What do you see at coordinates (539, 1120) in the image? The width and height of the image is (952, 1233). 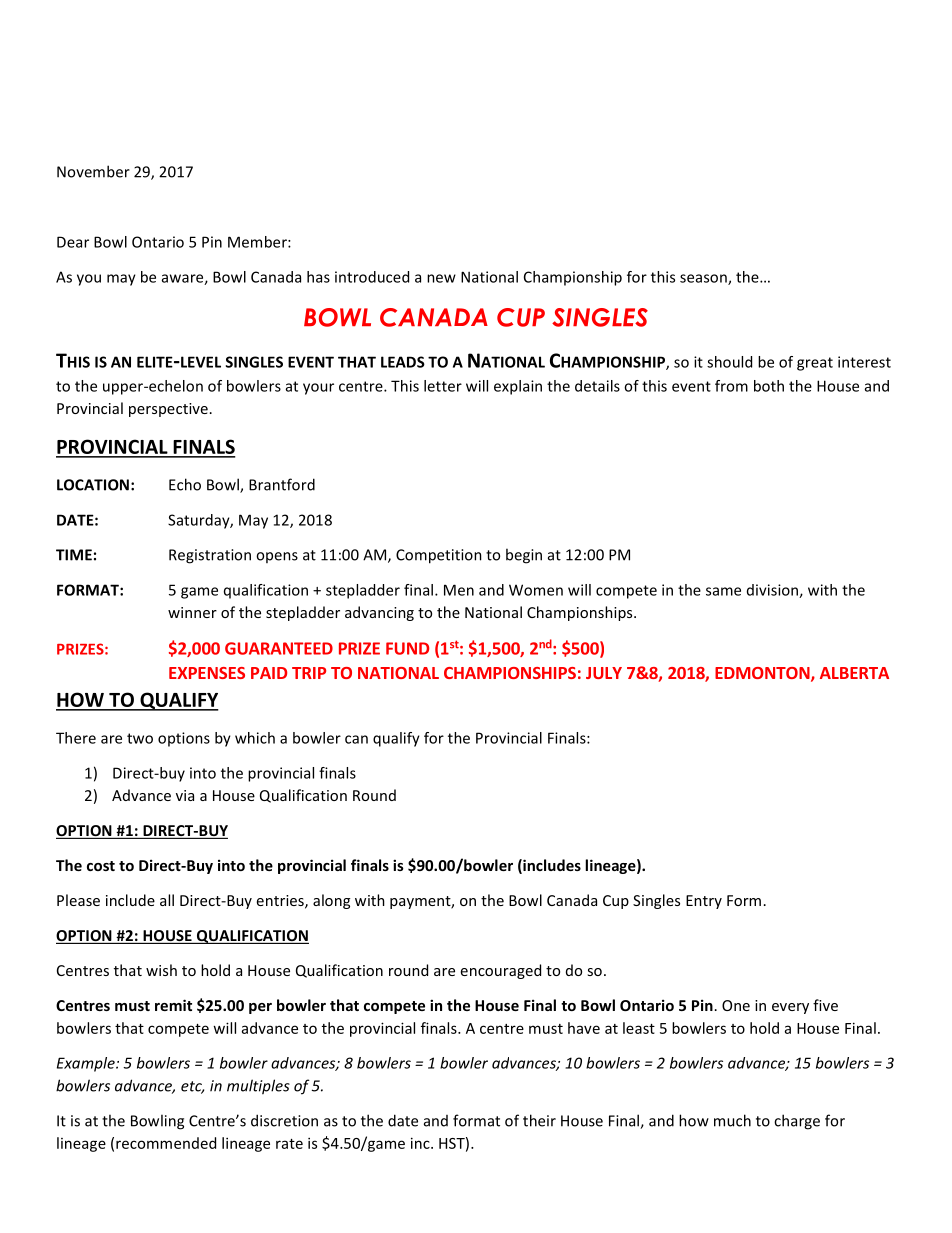 I see `their` at bounding box center [539, 1120].
